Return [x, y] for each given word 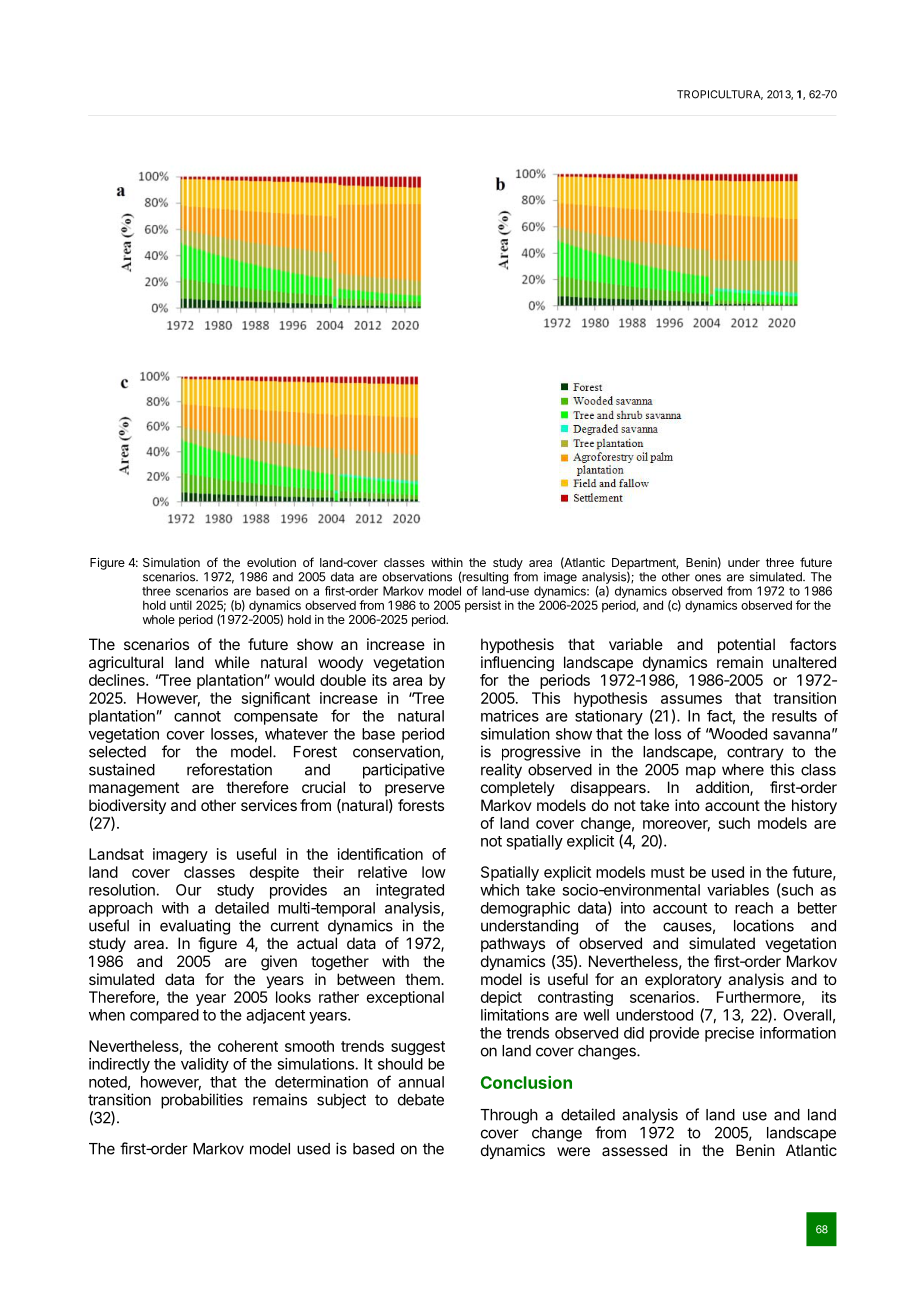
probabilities [202, 1101]
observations [417, 577]
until [181, 605]
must [668, 872]
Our [189, 890]
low [434, 872]
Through [509, 1116]
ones [708, 578]
